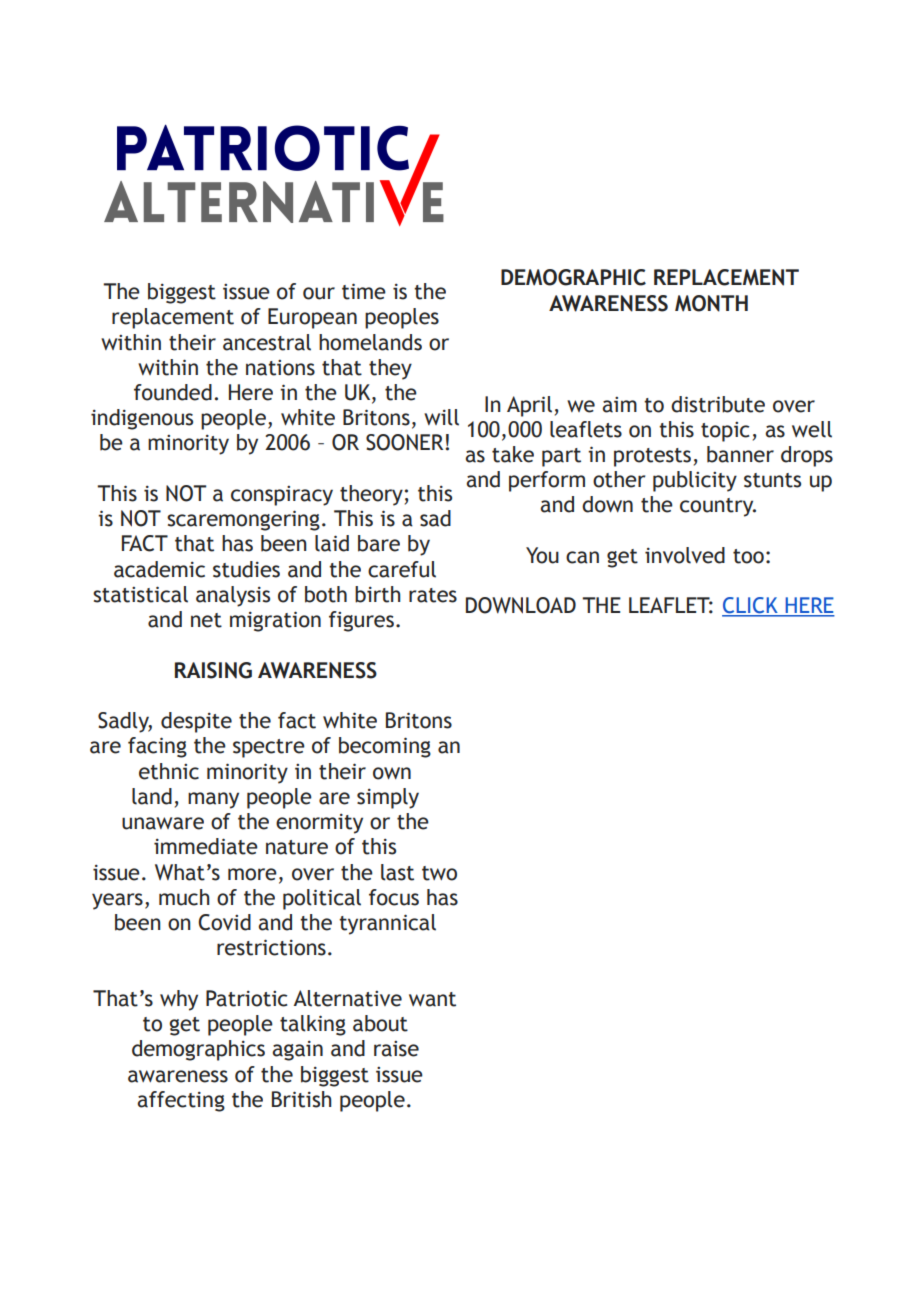  Describe the element at coordinates (711, 303) in the document. I see `MONTH` at that location.
